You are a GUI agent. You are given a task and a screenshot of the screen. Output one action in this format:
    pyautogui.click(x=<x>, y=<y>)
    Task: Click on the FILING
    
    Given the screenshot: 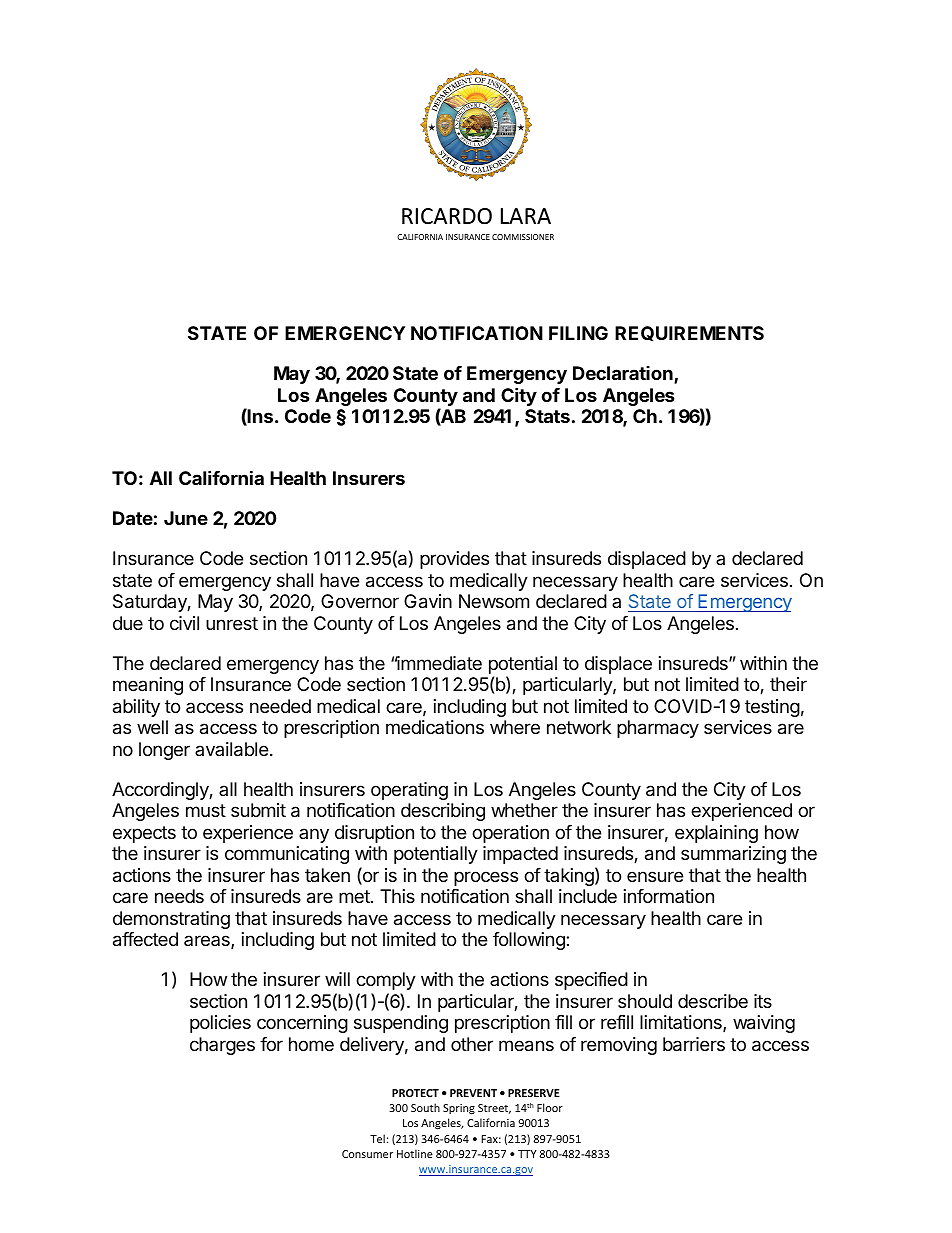 What is the action you would take?
    pyautogui.click(x=578, y=333)
